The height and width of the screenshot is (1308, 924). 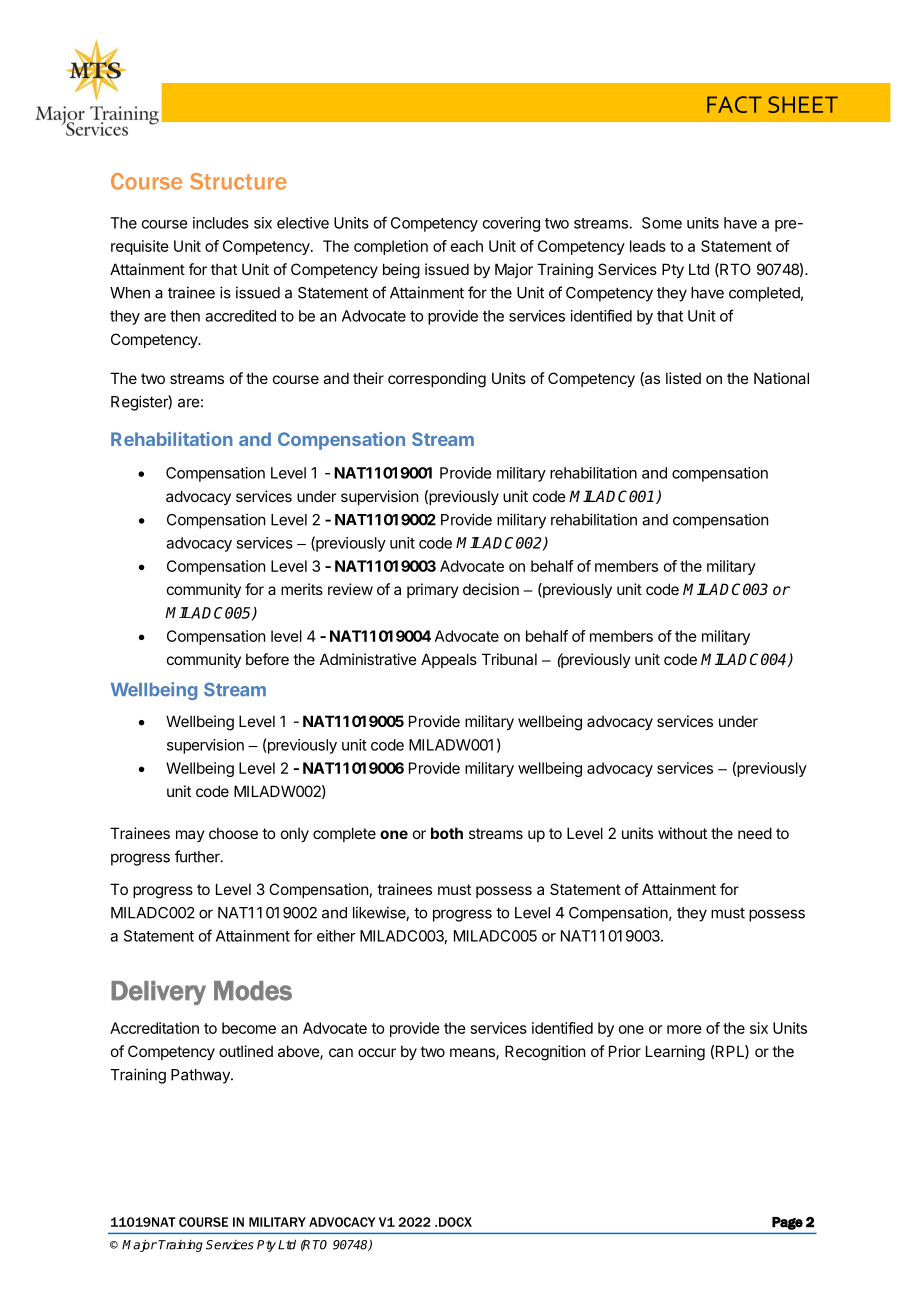 What do you see at coordinates (734, 104) in the screenshot?
I see `FACT` at bounding box center [734, 104].
